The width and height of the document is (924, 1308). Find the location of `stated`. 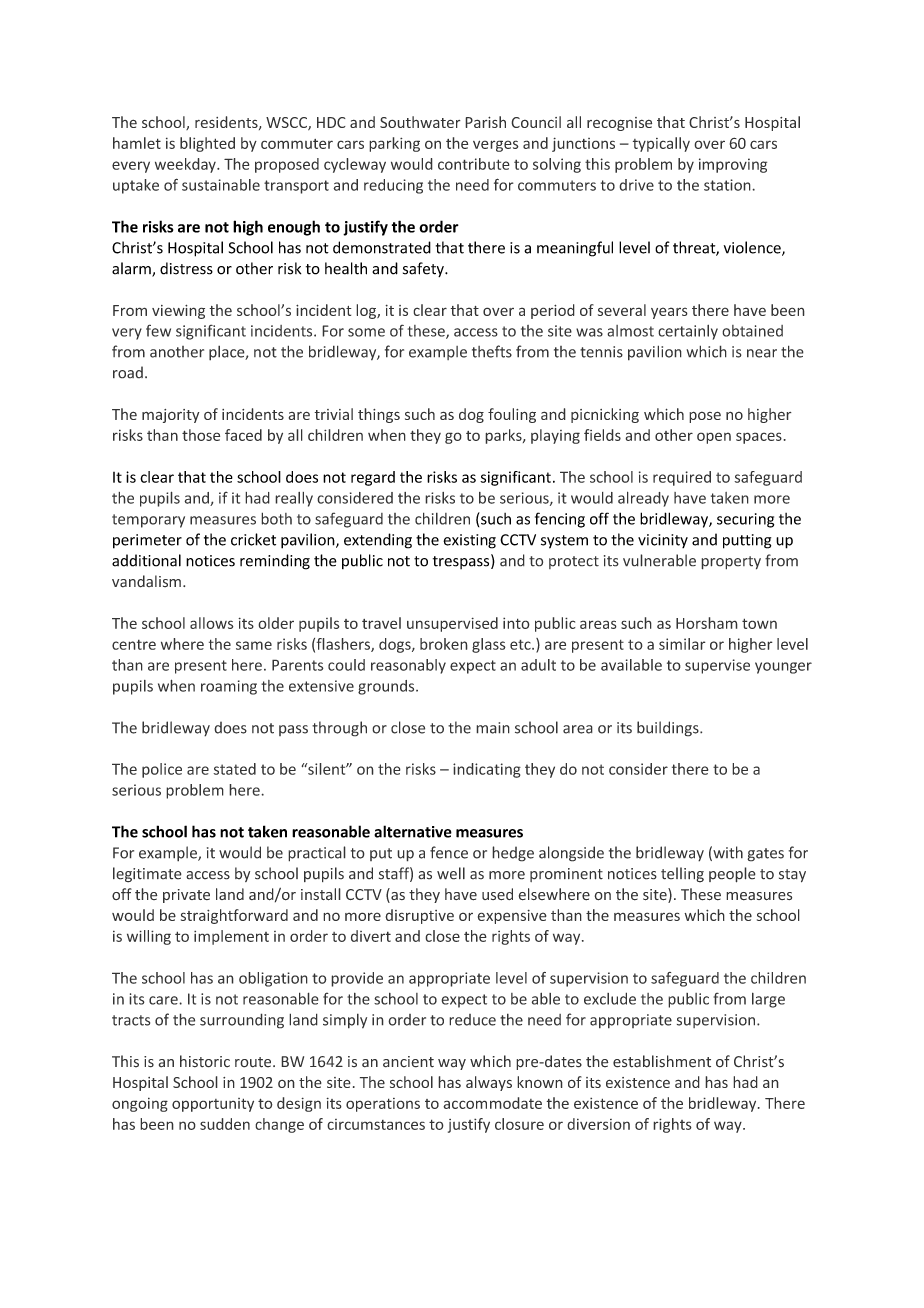

stated is located at coordinates (234, 769).
